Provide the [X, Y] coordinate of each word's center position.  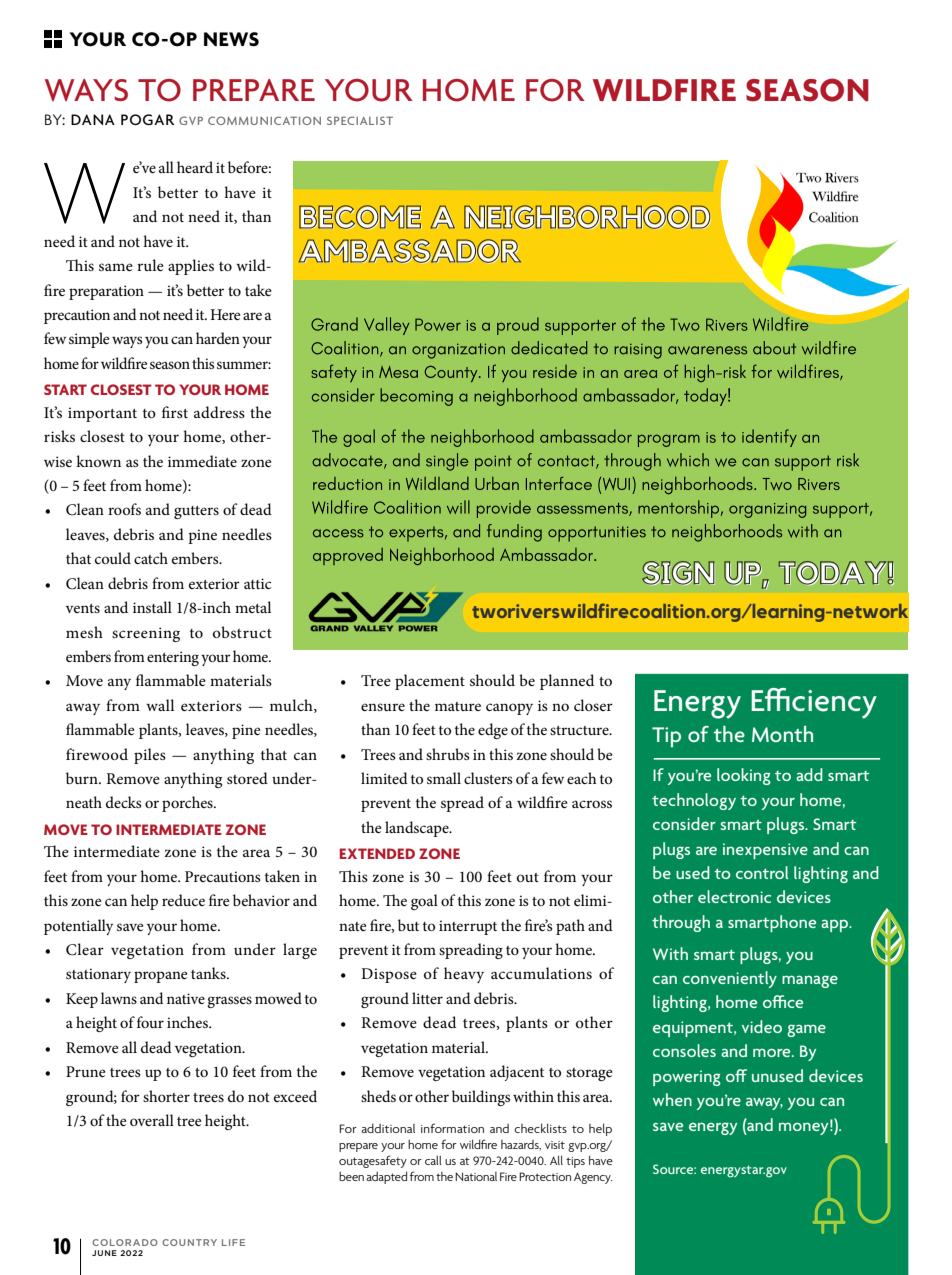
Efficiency [814, 703]
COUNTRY [189, 1242]
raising [638, 351]
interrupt [468, 927]
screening [146, 634]
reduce [183, 900]
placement [430, 682]
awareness [707, 350]
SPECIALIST [360, 120]
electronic [734, 896]
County [452, 374]
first [175, 412]
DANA [93, 119]
